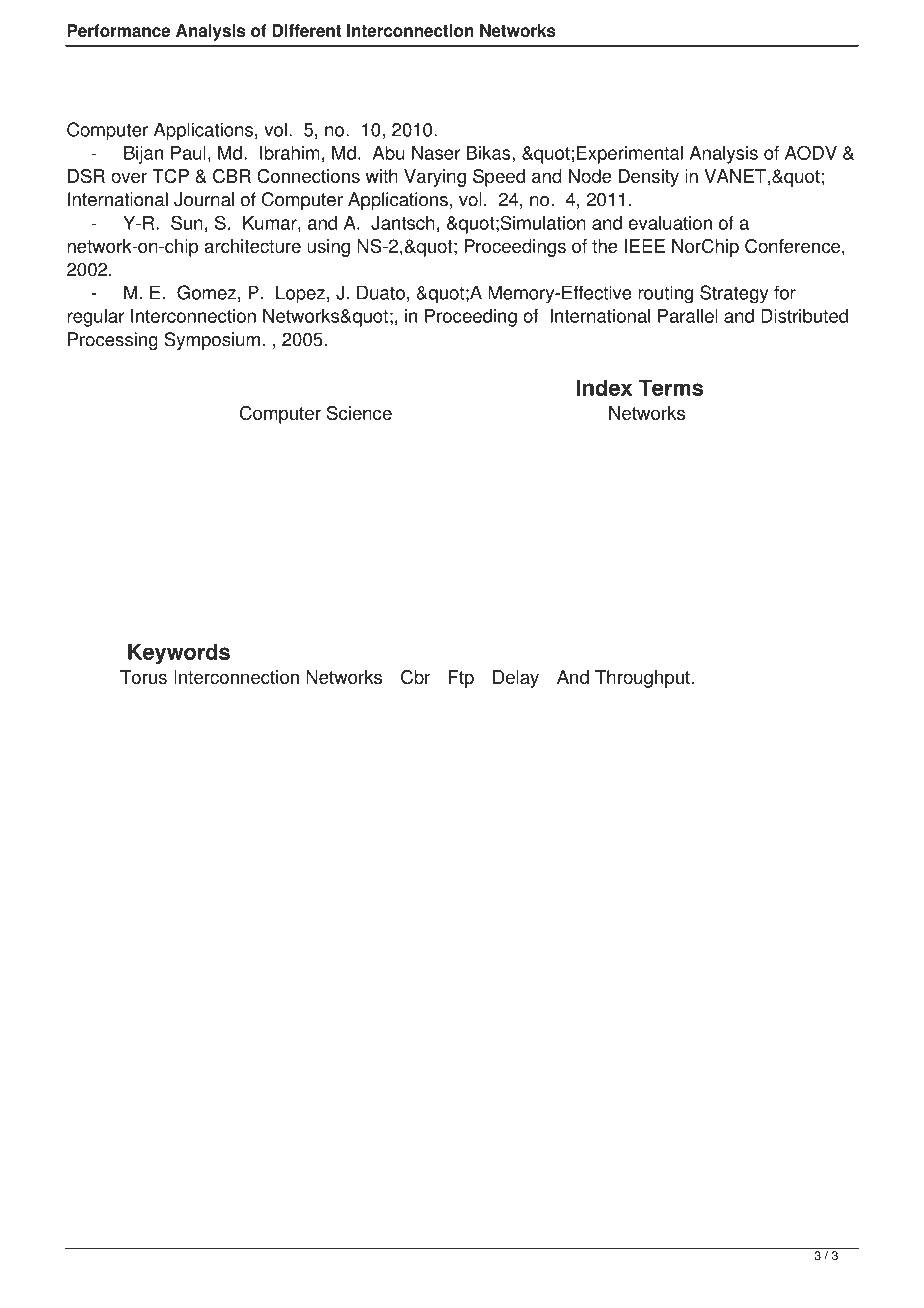 The height and width of the screenshot is (1308, 924). What do you see at coordinates (642, 679) in the screenshot?
I see `Throughput` at bounding box center [642, 679].
